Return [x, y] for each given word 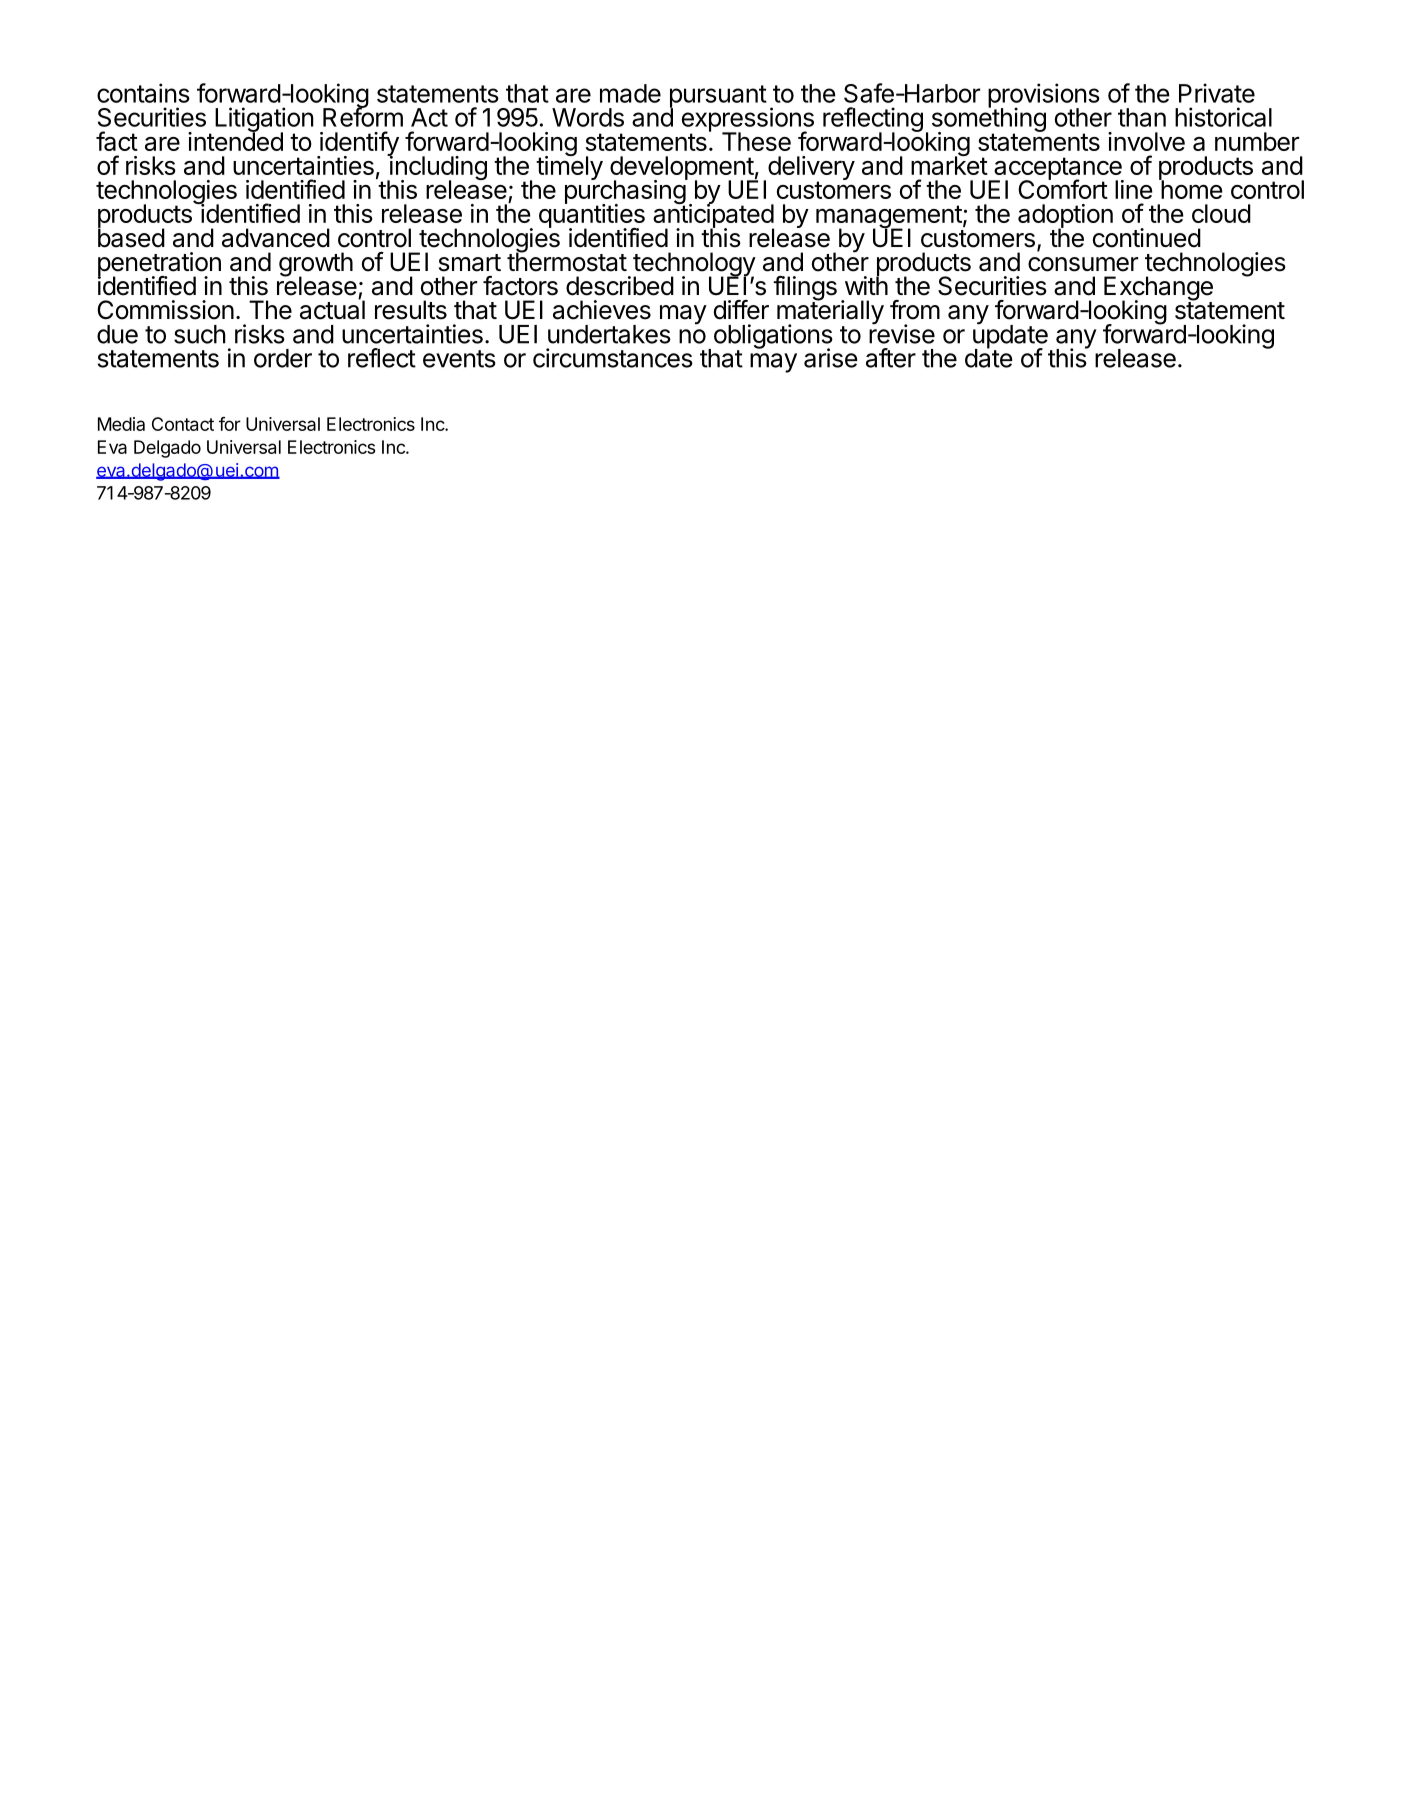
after [891, 358]
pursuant [718, 97]
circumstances [613, 358]
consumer [1083, 264]
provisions [1044, 96]
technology [694, 265]
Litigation [264, 121]
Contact [183, 424]
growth [316, 265]
